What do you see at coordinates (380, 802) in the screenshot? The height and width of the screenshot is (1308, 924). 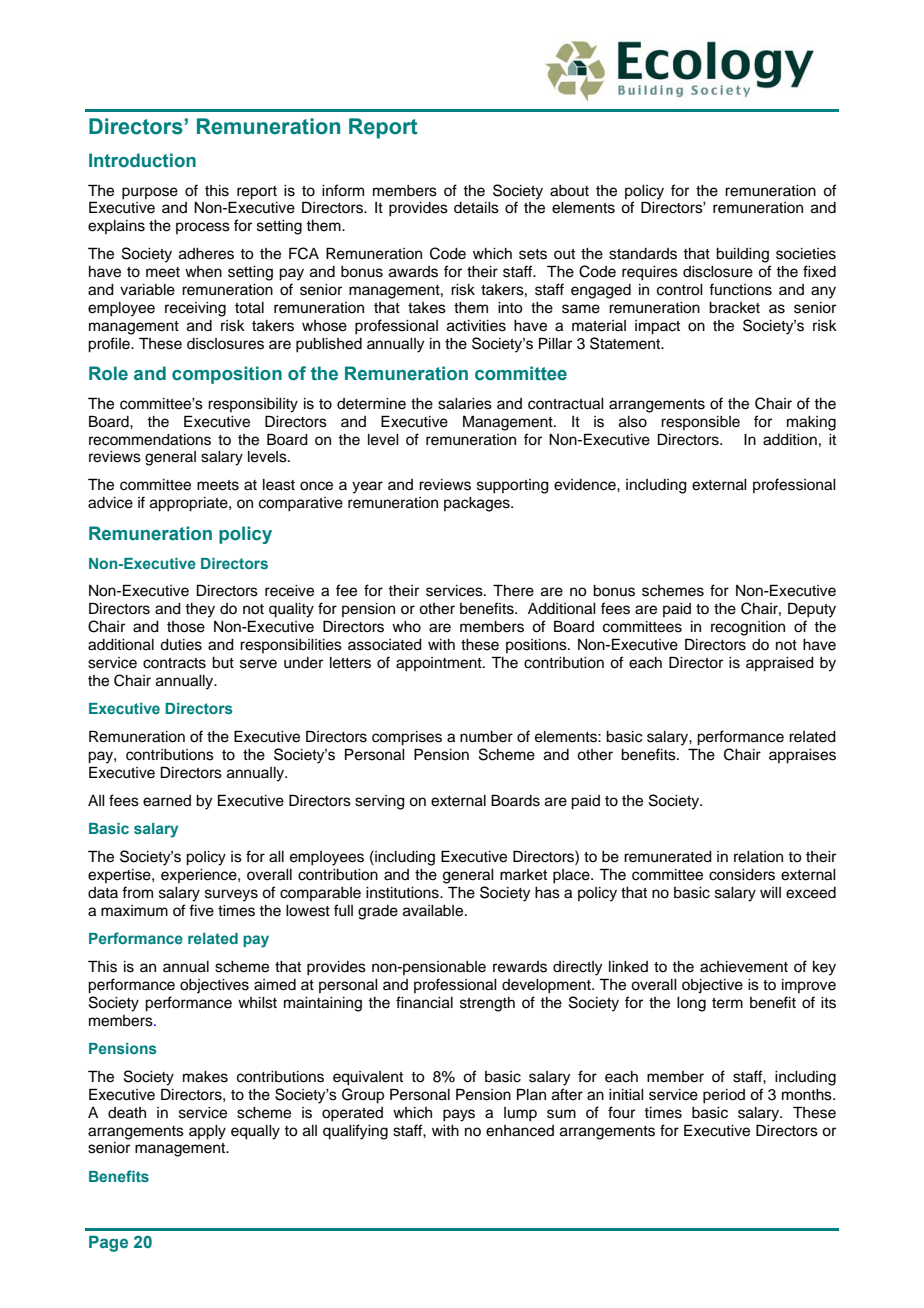 I see `serving` at bounding box center [380, 802].
